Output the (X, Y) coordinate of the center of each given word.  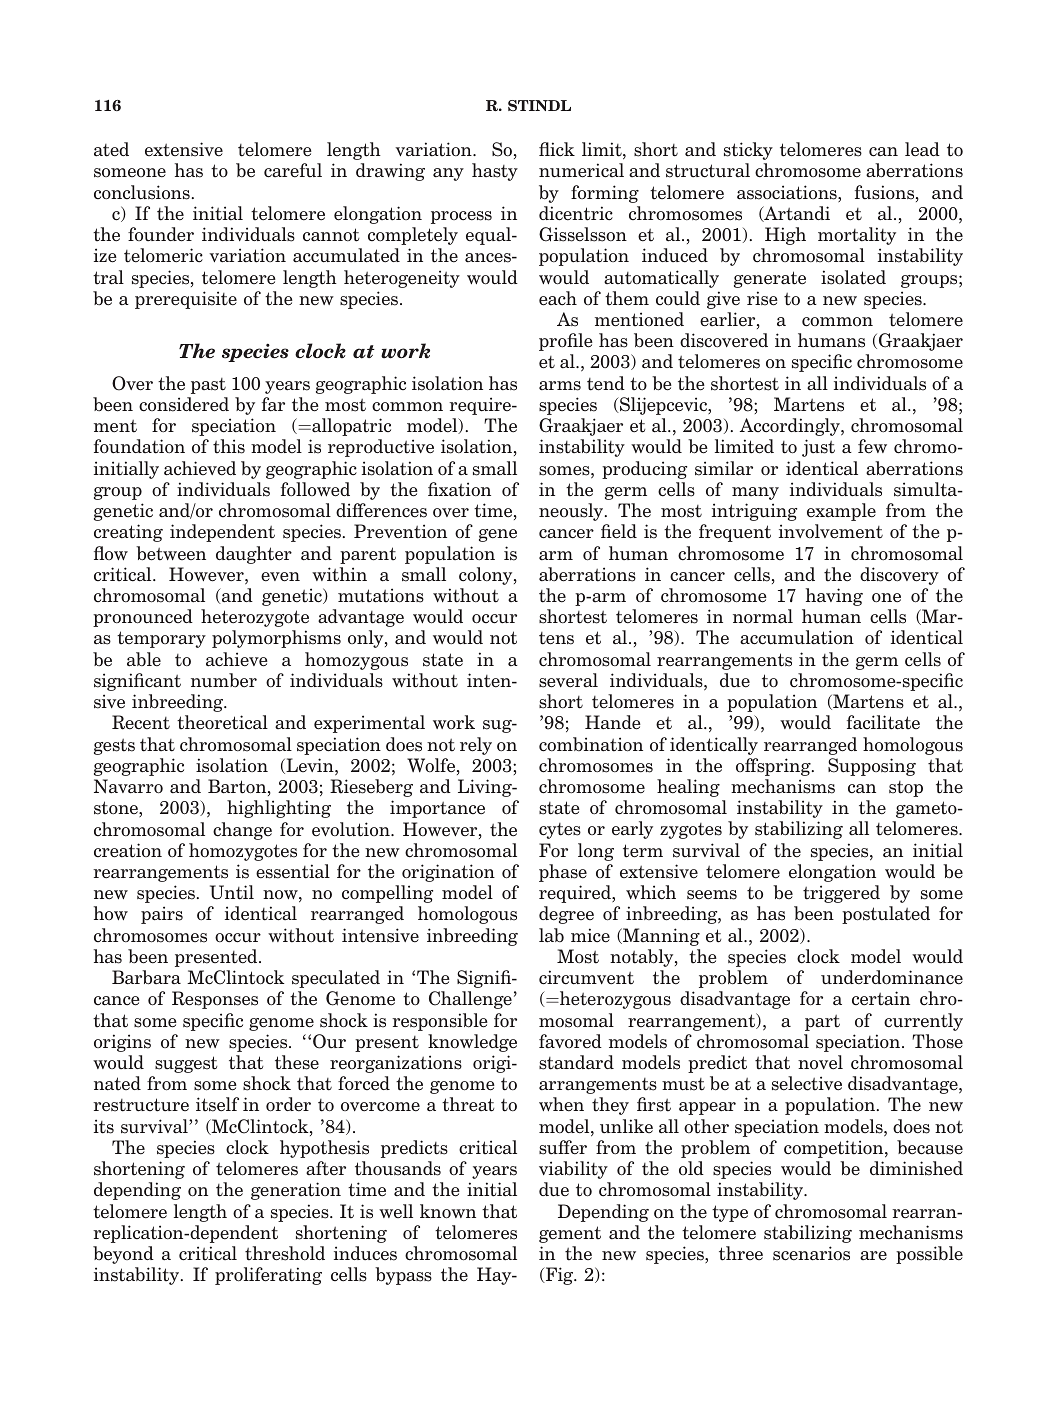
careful (293, 170)
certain (881, 998)
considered (184, 404)
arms (560, 386)
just (818, 448)
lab (551, 935)
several (568, 680)
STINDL (539, 105)
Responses (215, 1000)
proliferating (268, 1276)
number (224, 680)
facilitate (883, 722)
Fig (560, 1276)
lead (922, 149)
